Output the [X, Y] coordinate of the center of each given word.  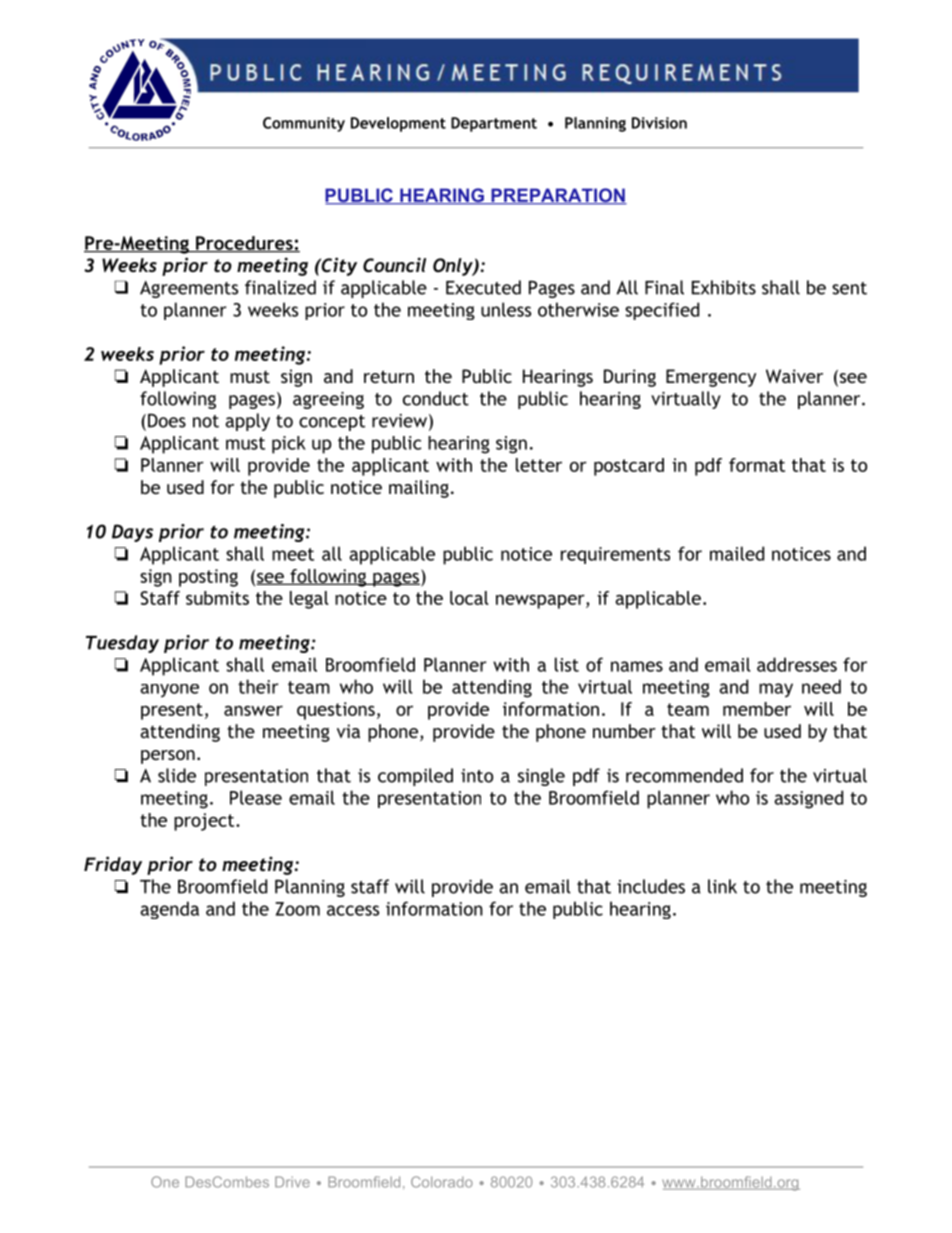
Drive [292, 1182]
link [722, 886]
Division [659, 123]
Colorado [442, 1182]
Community [304, 124]
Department [494, 124]
